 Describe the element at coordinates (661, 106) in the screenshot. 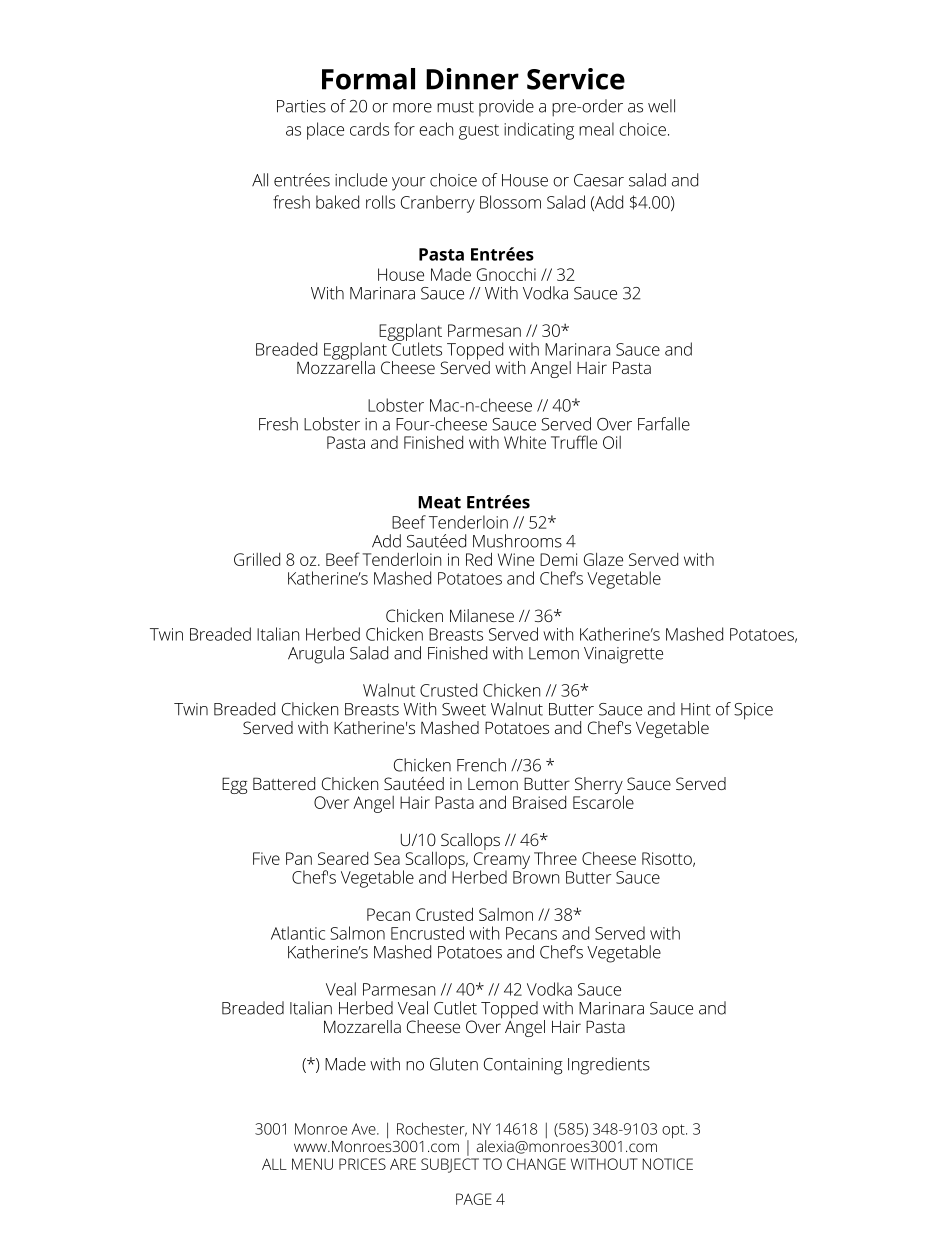

I see `well` at that location.
